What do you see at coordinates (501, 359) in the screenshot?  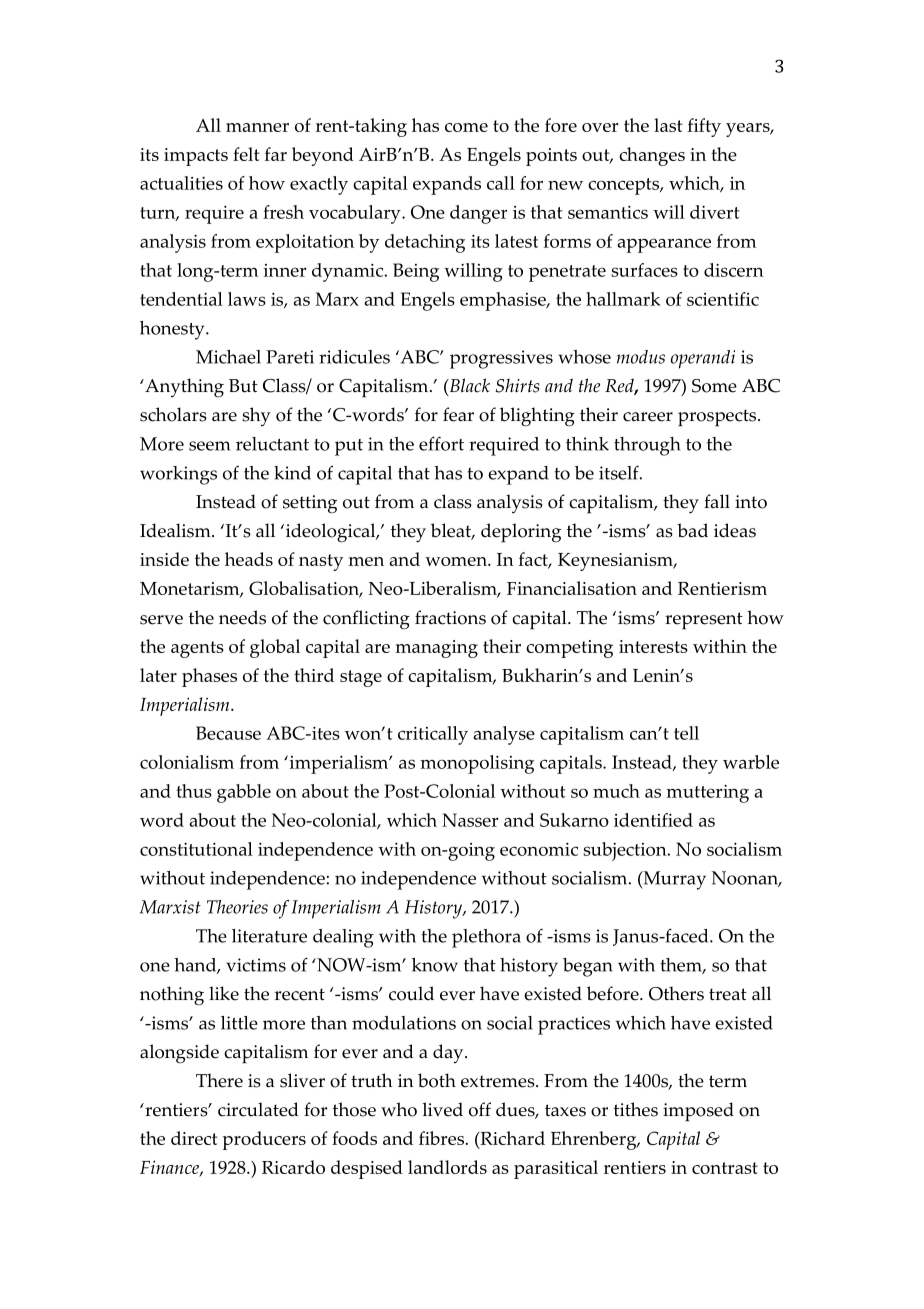 I see `progressives` at bounding box center [501, 359].
